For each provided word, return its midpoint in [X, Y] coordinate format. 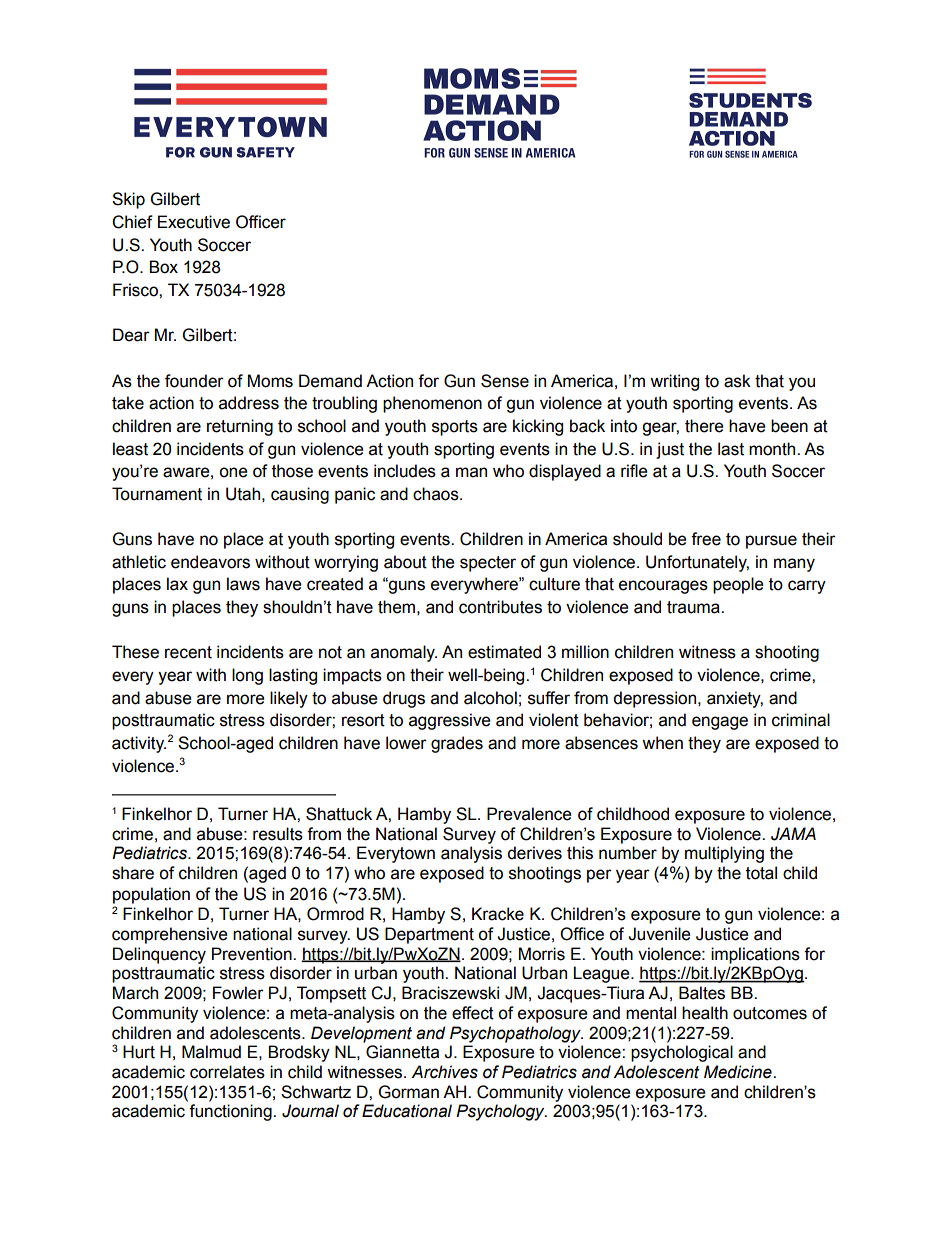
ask [737, 381]
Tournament [157, 494]
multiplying [724, 854]
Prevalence [529, 814]
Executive [194, 222]
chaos [437, 494]
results [278, 834]
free [706, 539]
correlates [227, 1072]
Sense [505, 381]
